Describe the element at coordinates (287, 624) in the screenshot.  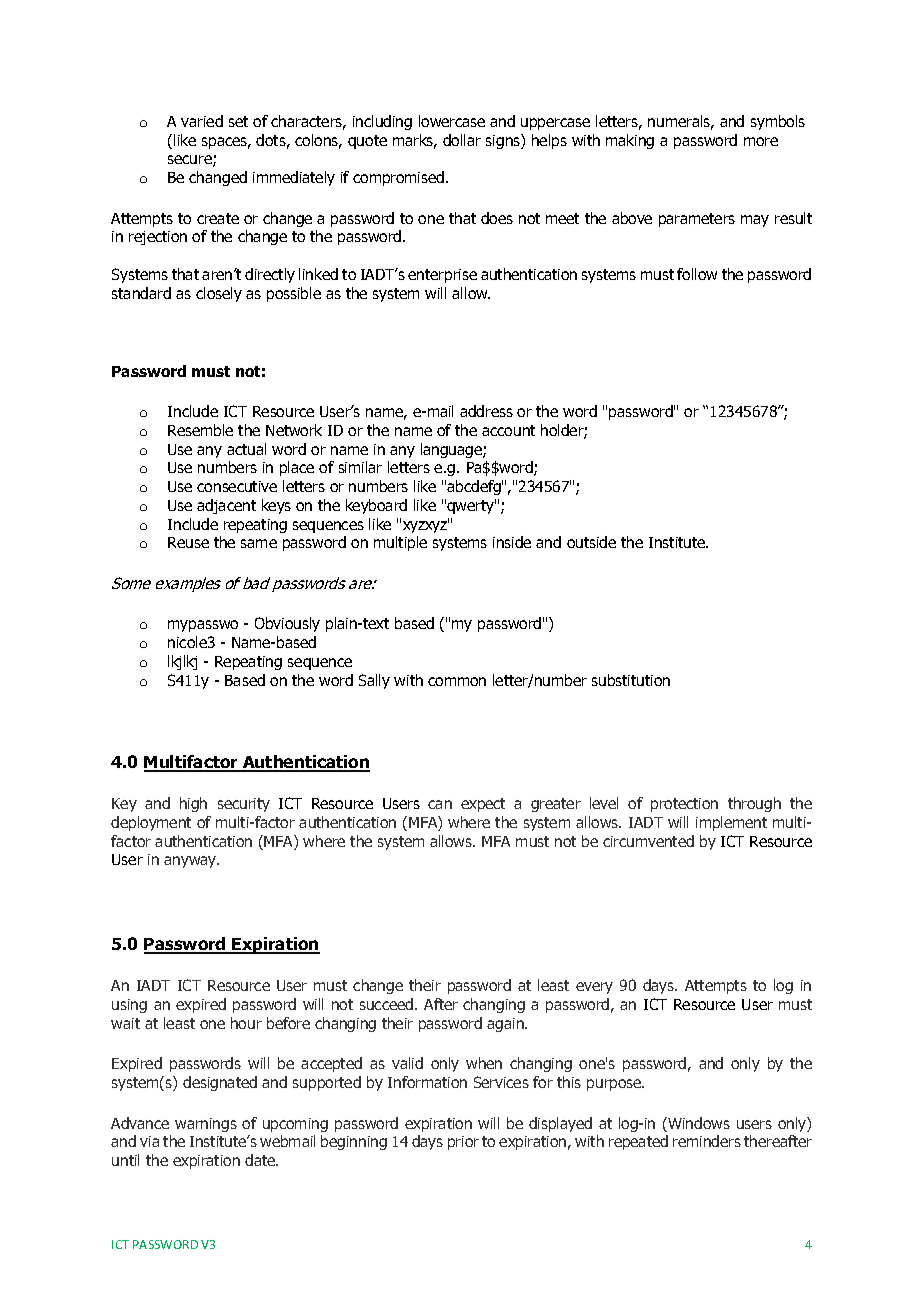
I see `Obviously` at that location.
